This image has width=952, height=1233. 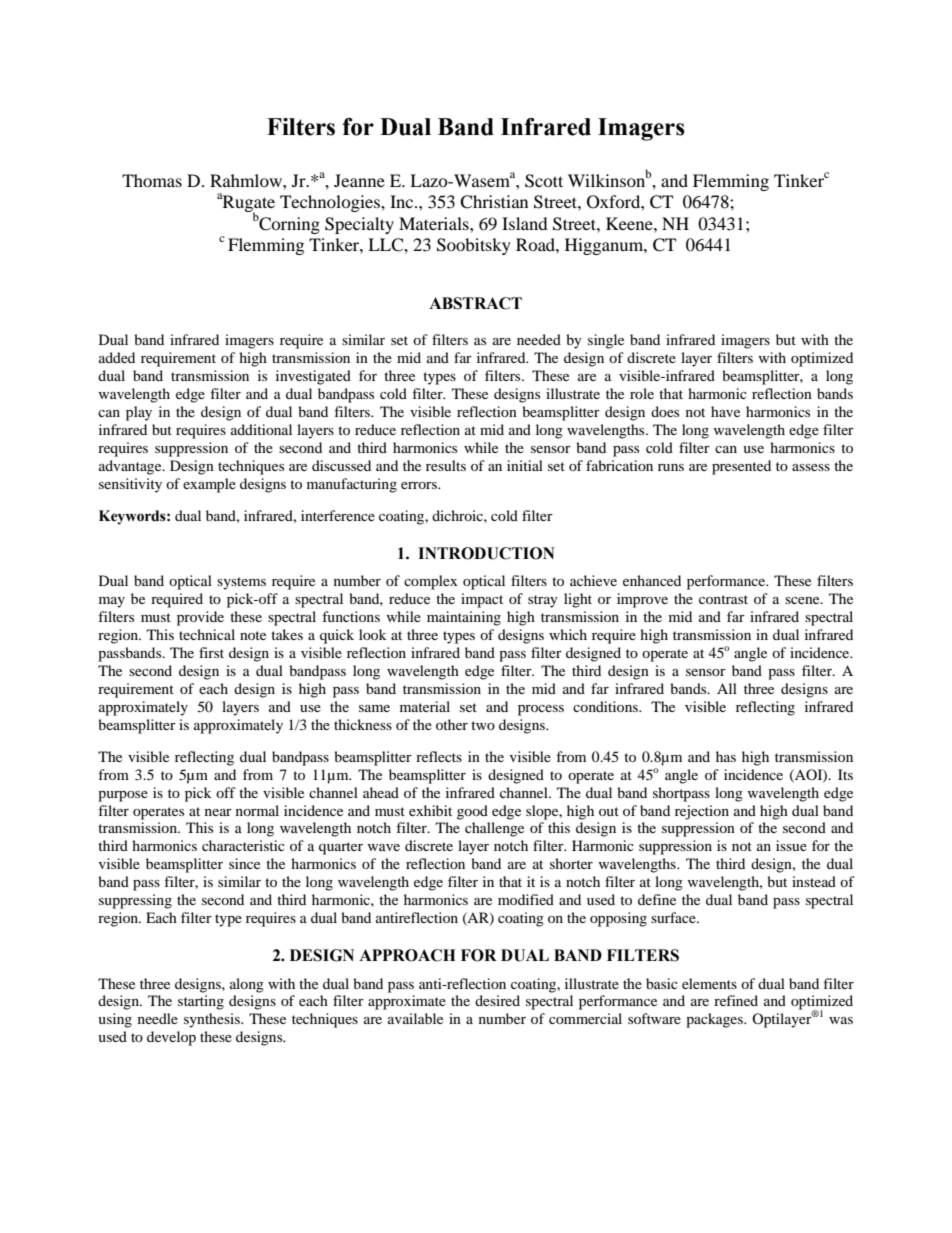 I want to click on Thomas, so click(x=152, y=180).
